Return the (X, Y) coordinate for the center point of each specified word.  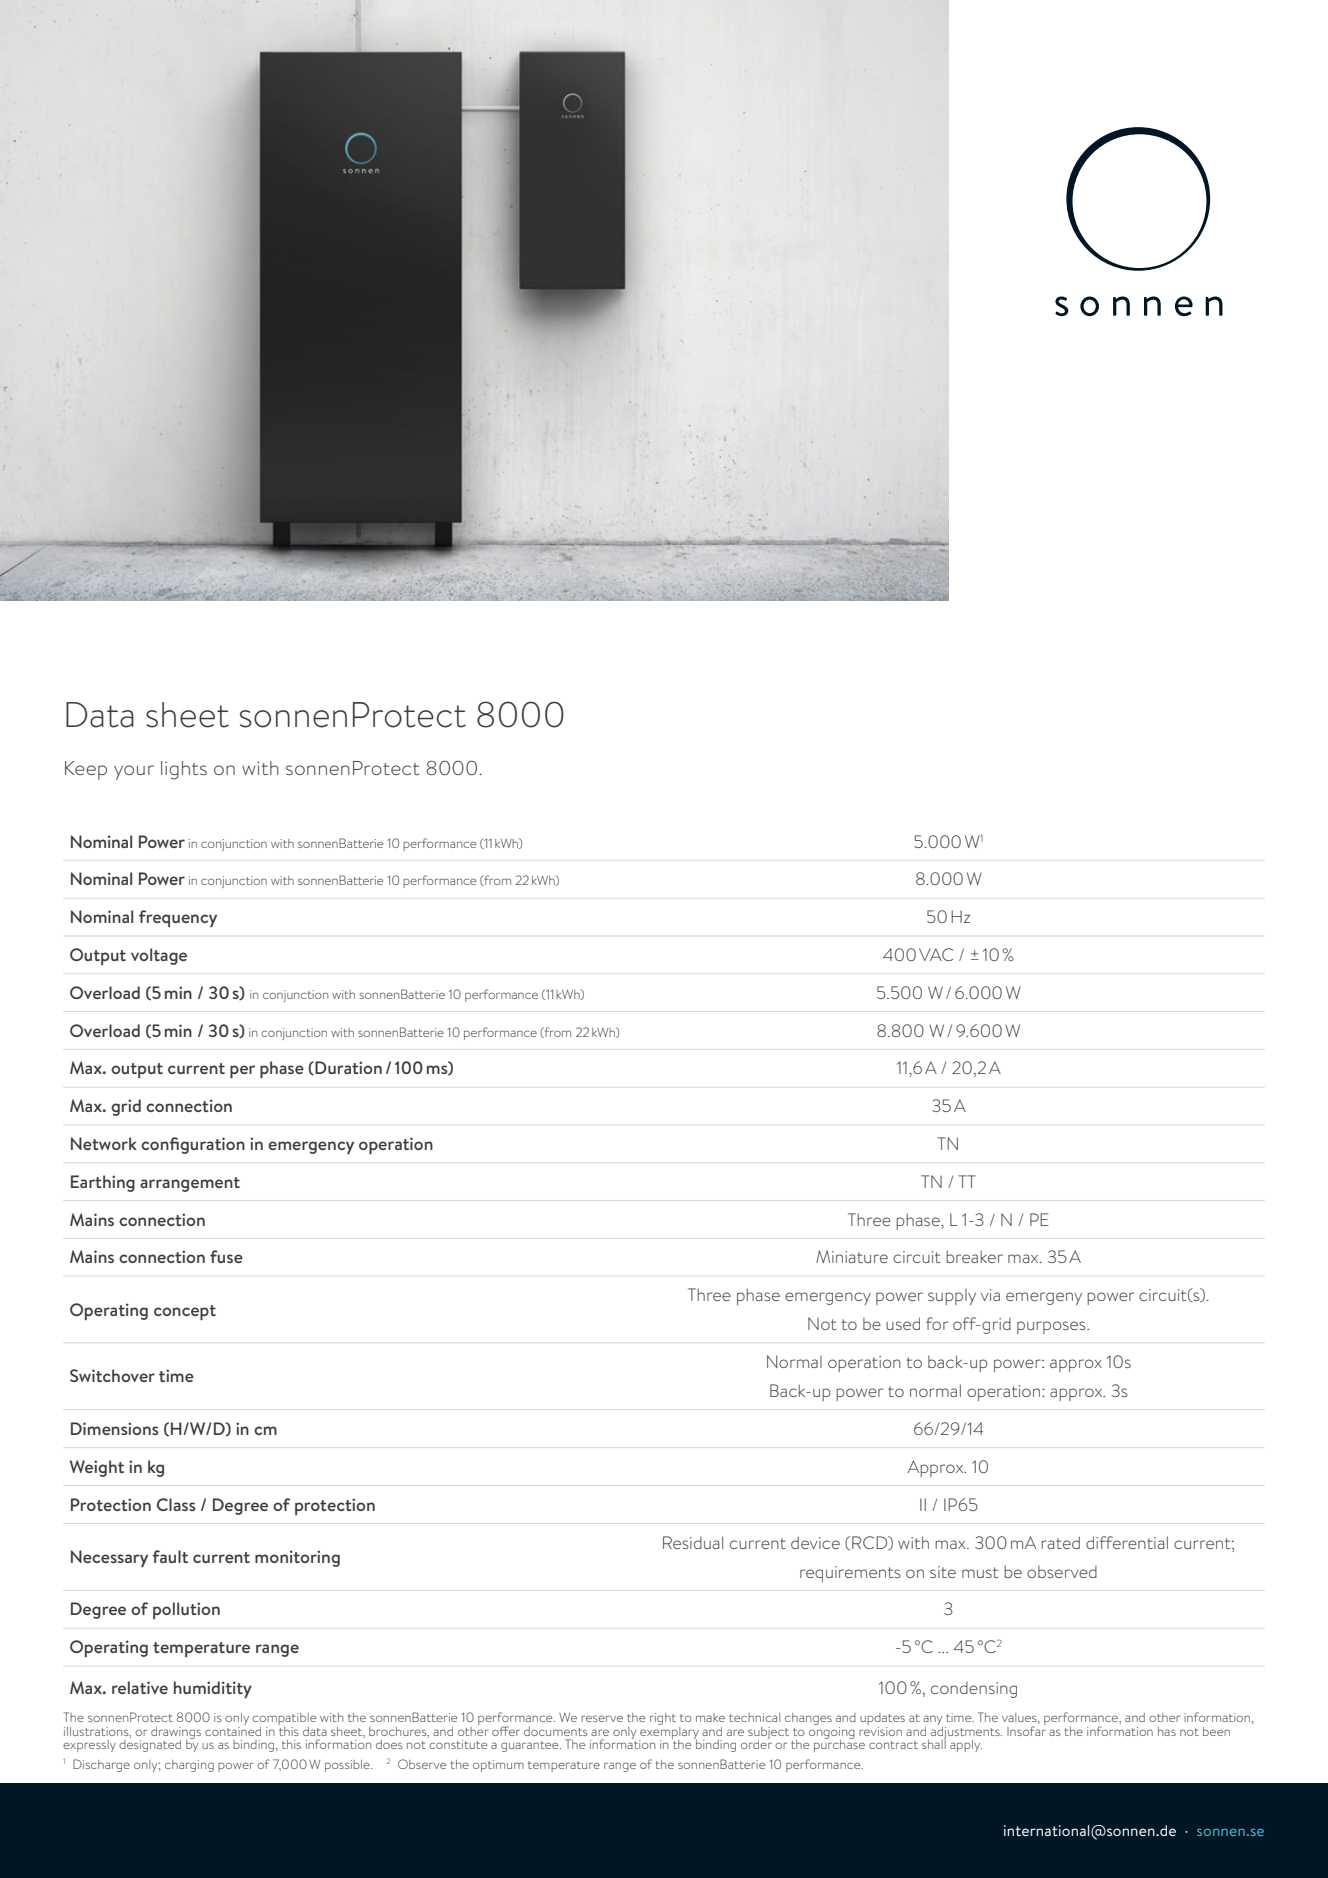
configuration (193, 1145)
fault (170, 1556)
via (990, 1295)
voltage (159, 956)
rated (1060, 1542)
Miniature (852, 1256)
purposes (1052, 1327)
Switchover (112, 1375)
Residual (693, 1542)
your (134, 772)
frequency (178, 918)
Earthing (103, 1183)
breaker (974, 1256)
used (903, 1323)
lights (184, 770)
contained (233, 1730)
